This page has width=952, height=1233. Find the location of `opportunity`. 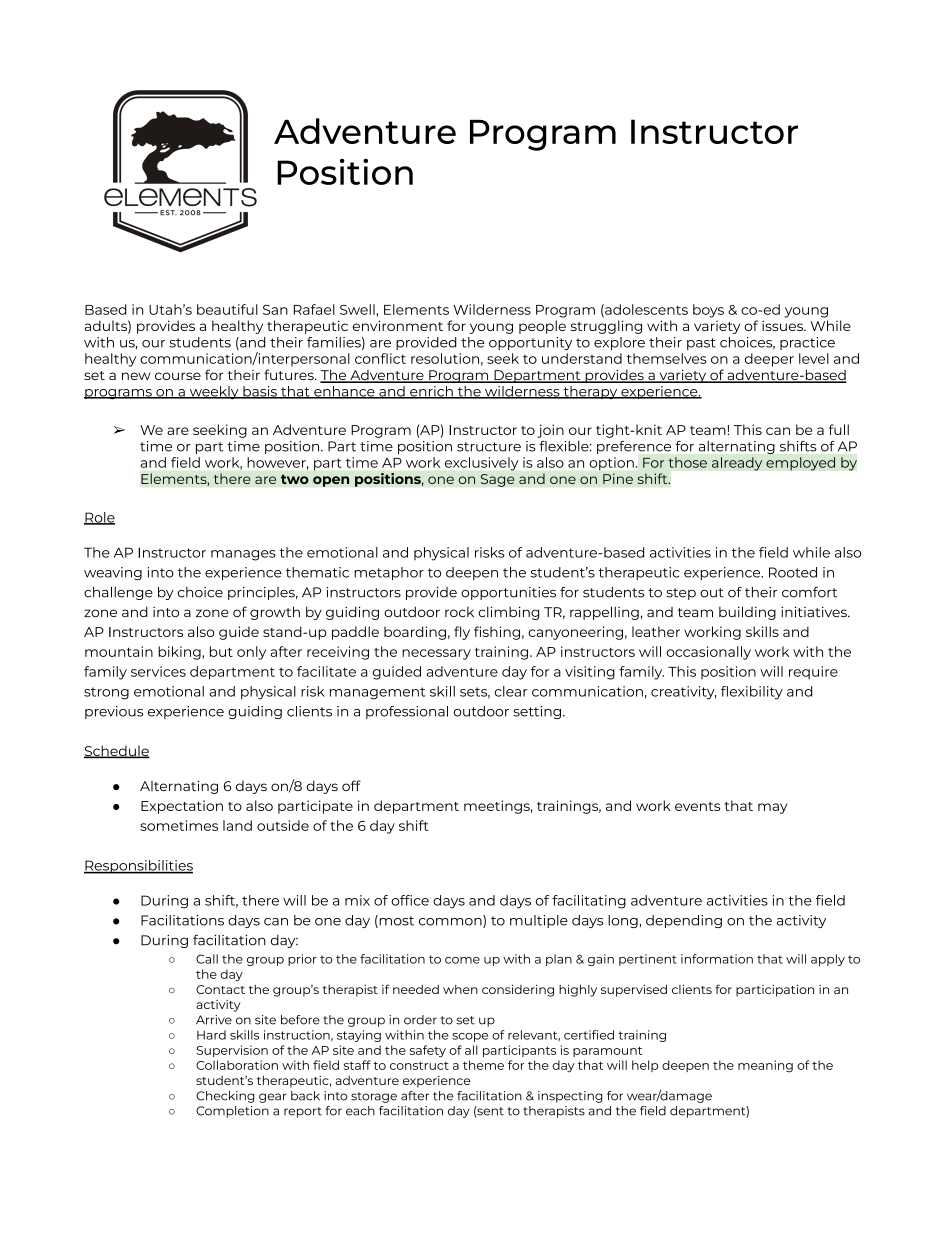

opportunity is located at coordinates (530, 343).
